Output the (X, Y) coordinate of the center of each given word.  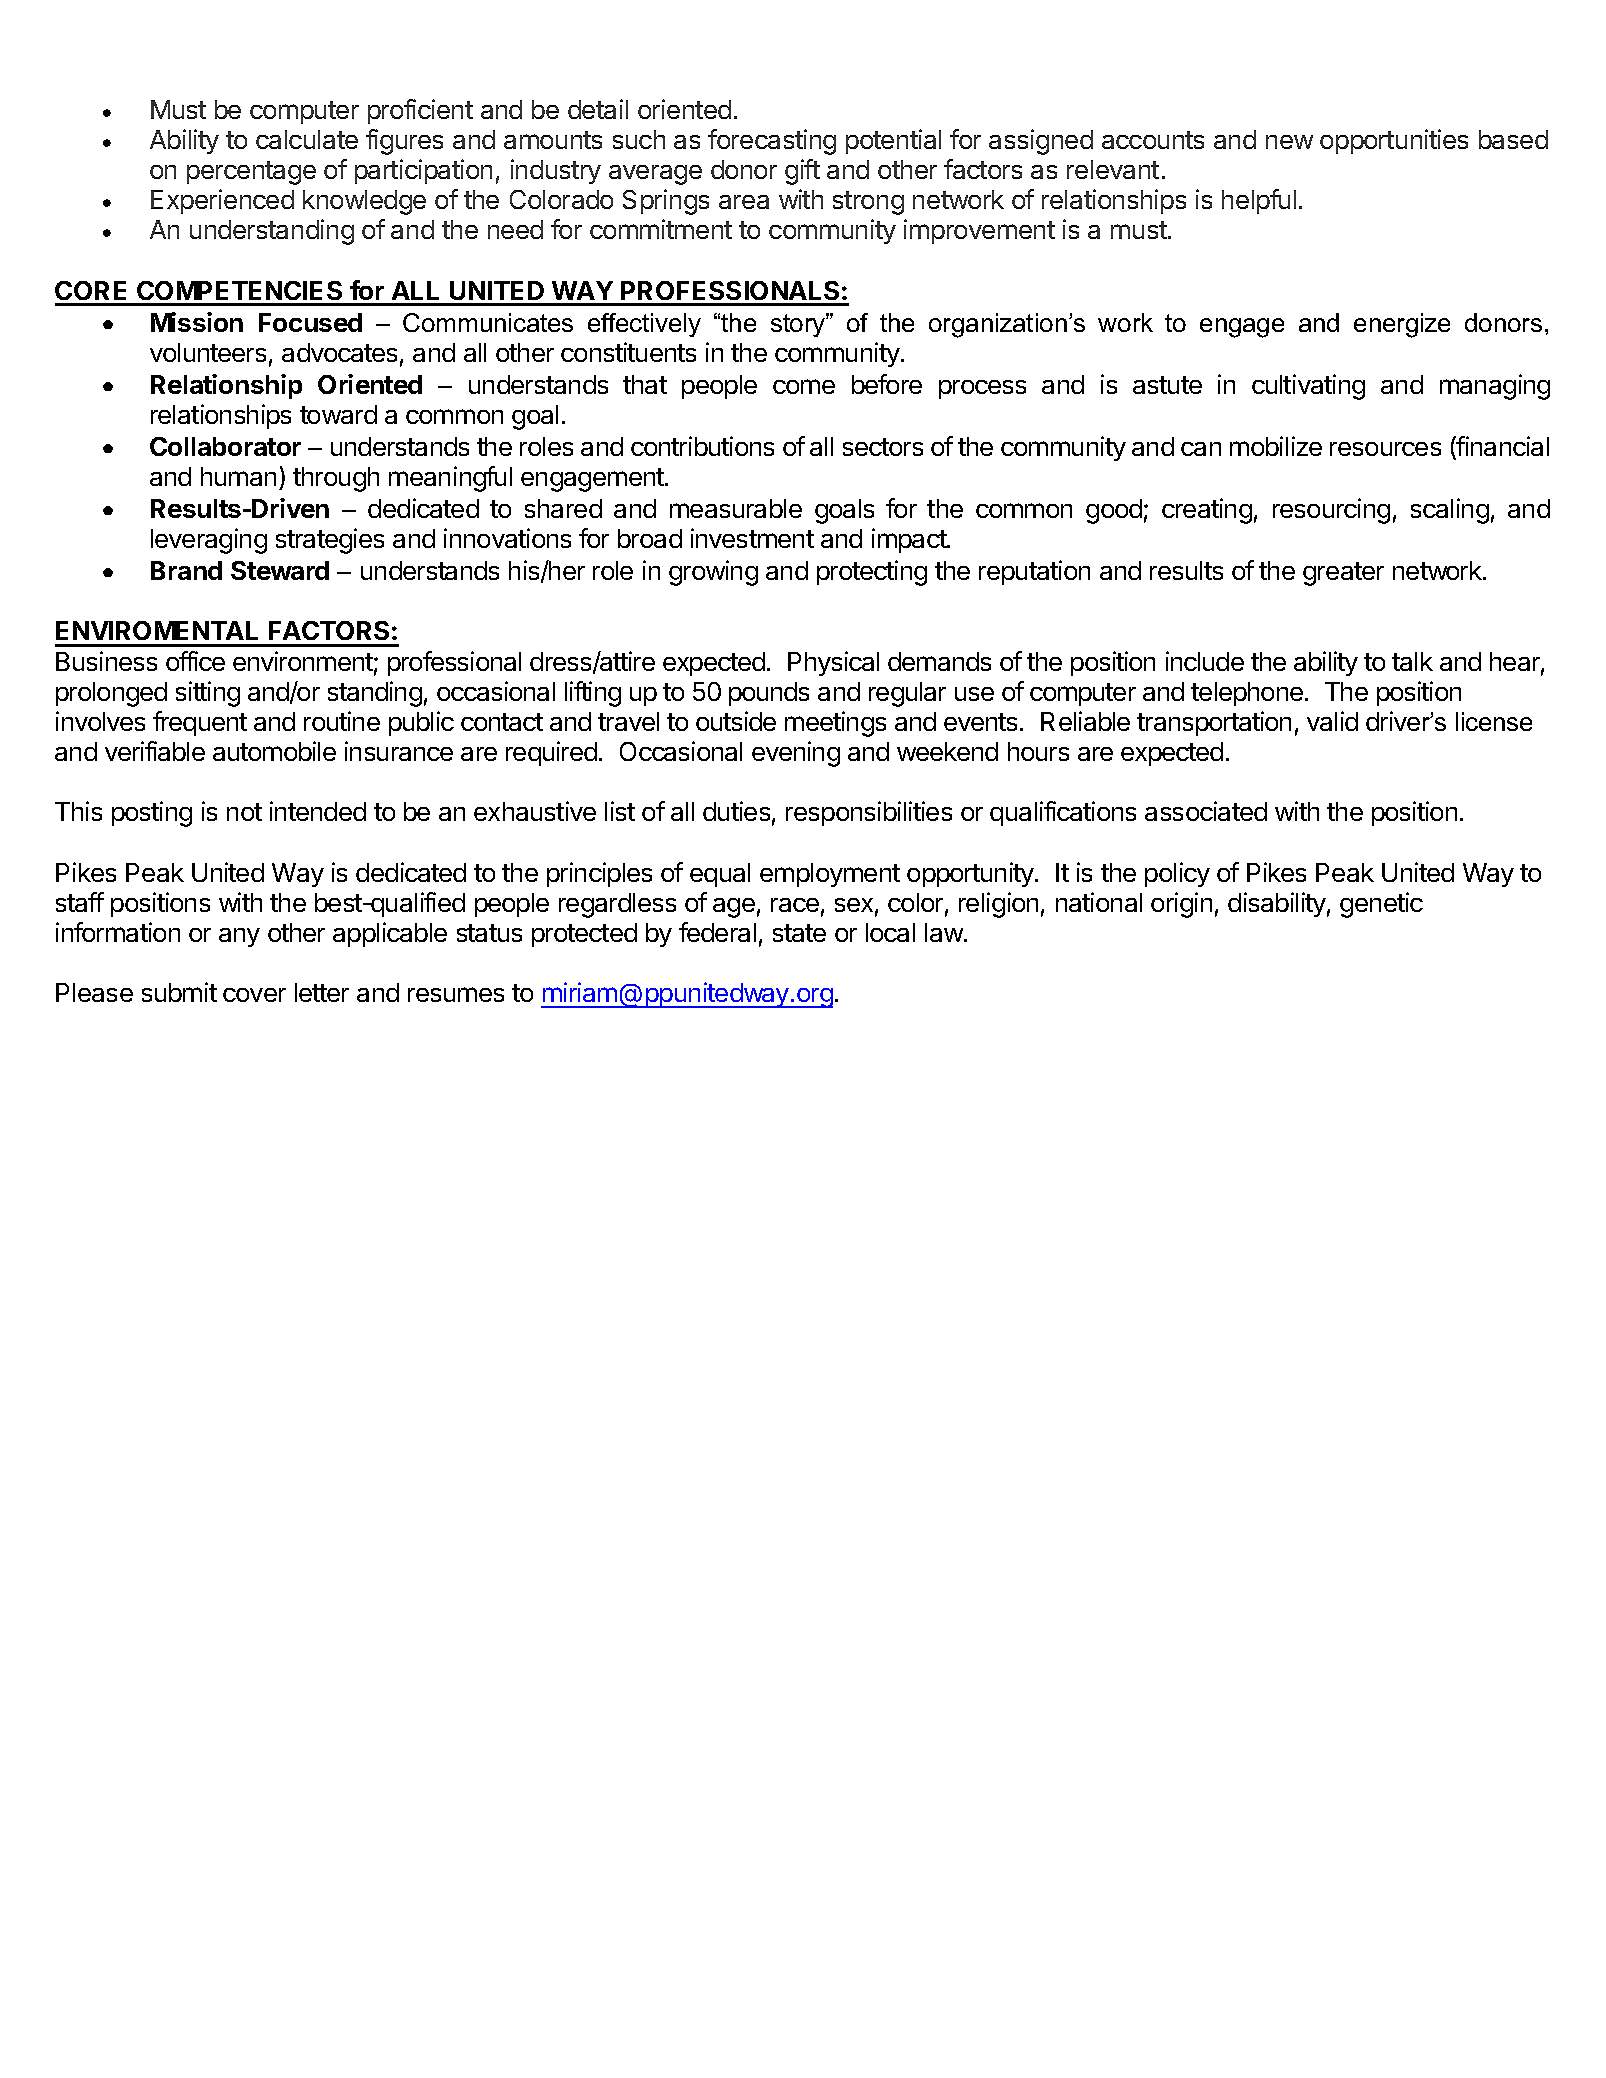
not (244, 812)
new (1289, 142)
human (238, 476)
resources (1385, 449)
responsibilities (869, 813)
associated (1206, 811)
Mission (197, 322)
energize (1402, 325)
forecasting (772, 142)
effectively (644, 325)
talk (1412, 661)
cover (254, 995)
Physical (833, 663)
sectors (883, 447)
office (195, 661)
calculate (307, 139)
